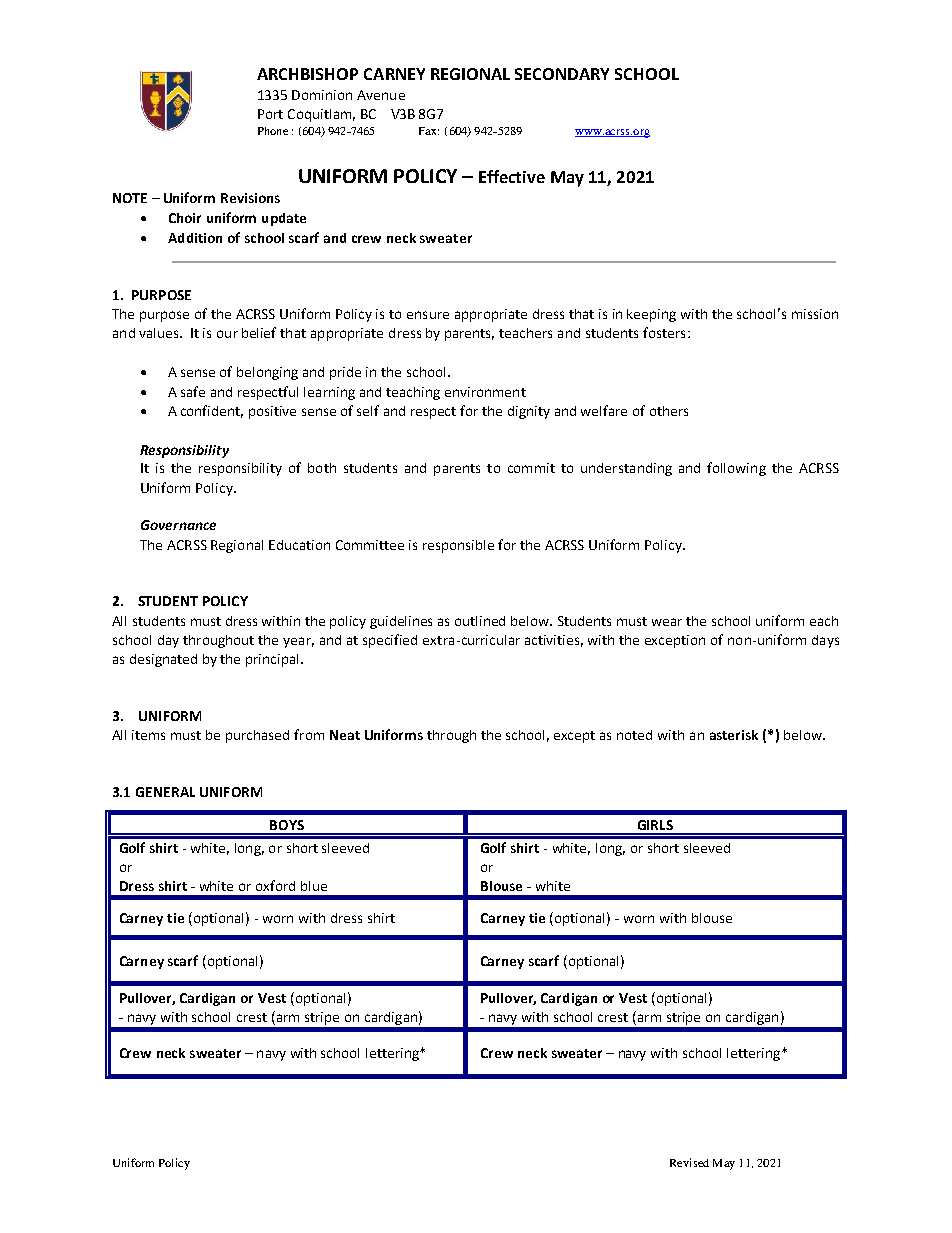 The width and height of the page is (952, 1233). I want to click on Revised, so click(689, 1162).
